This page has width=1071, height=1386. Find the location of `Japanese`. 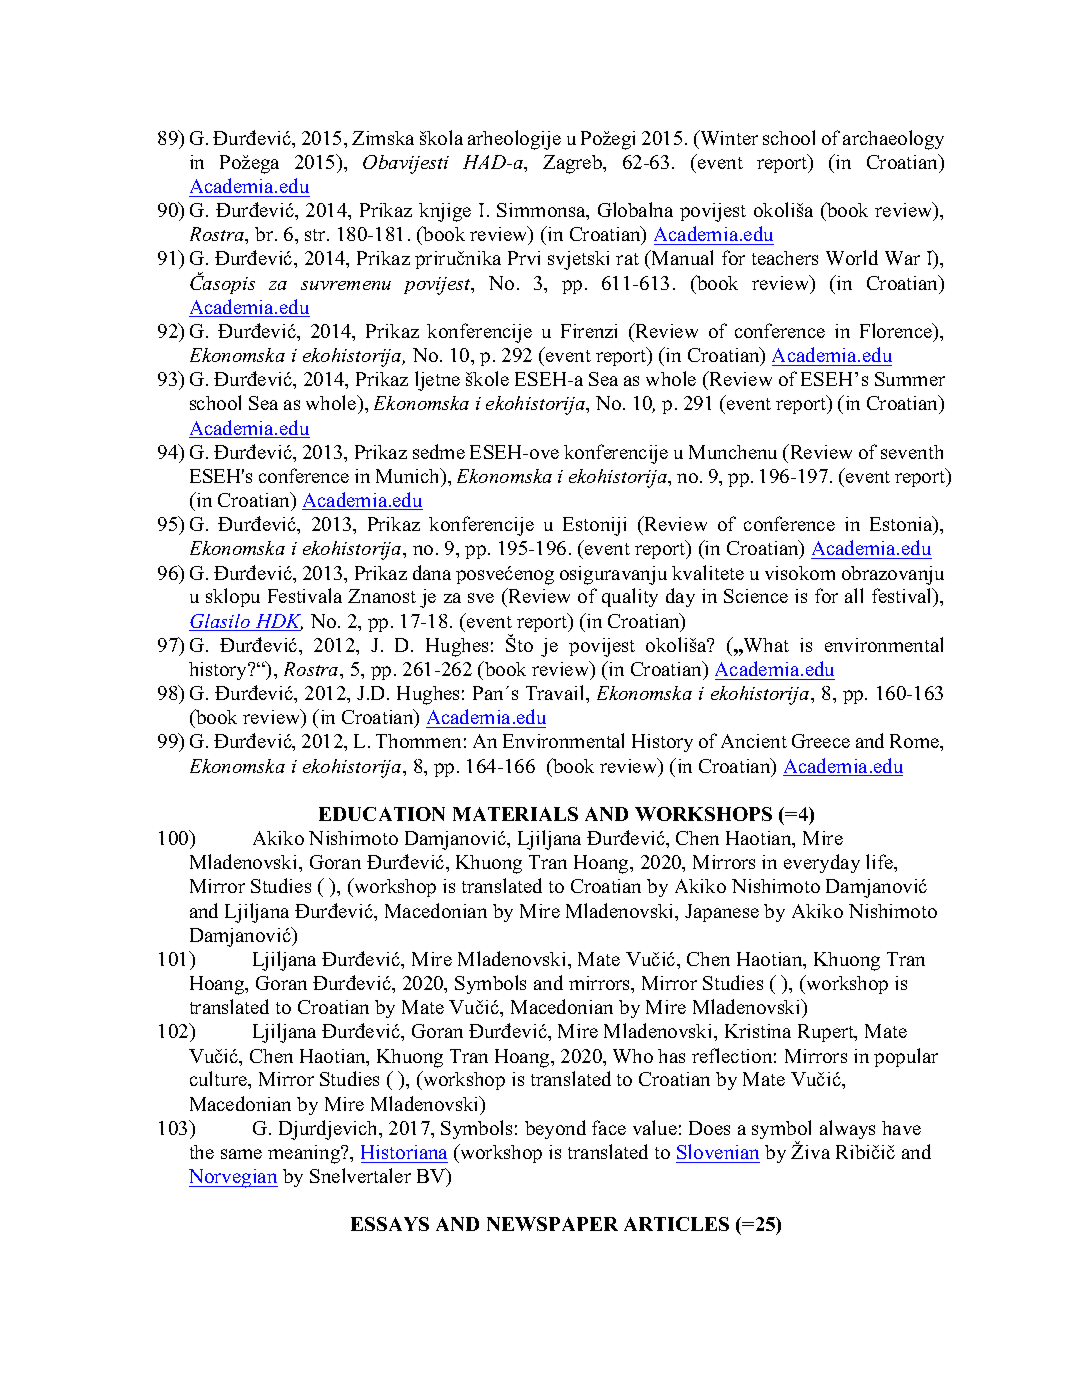

Japanese is located at coordinates (722, 913).
